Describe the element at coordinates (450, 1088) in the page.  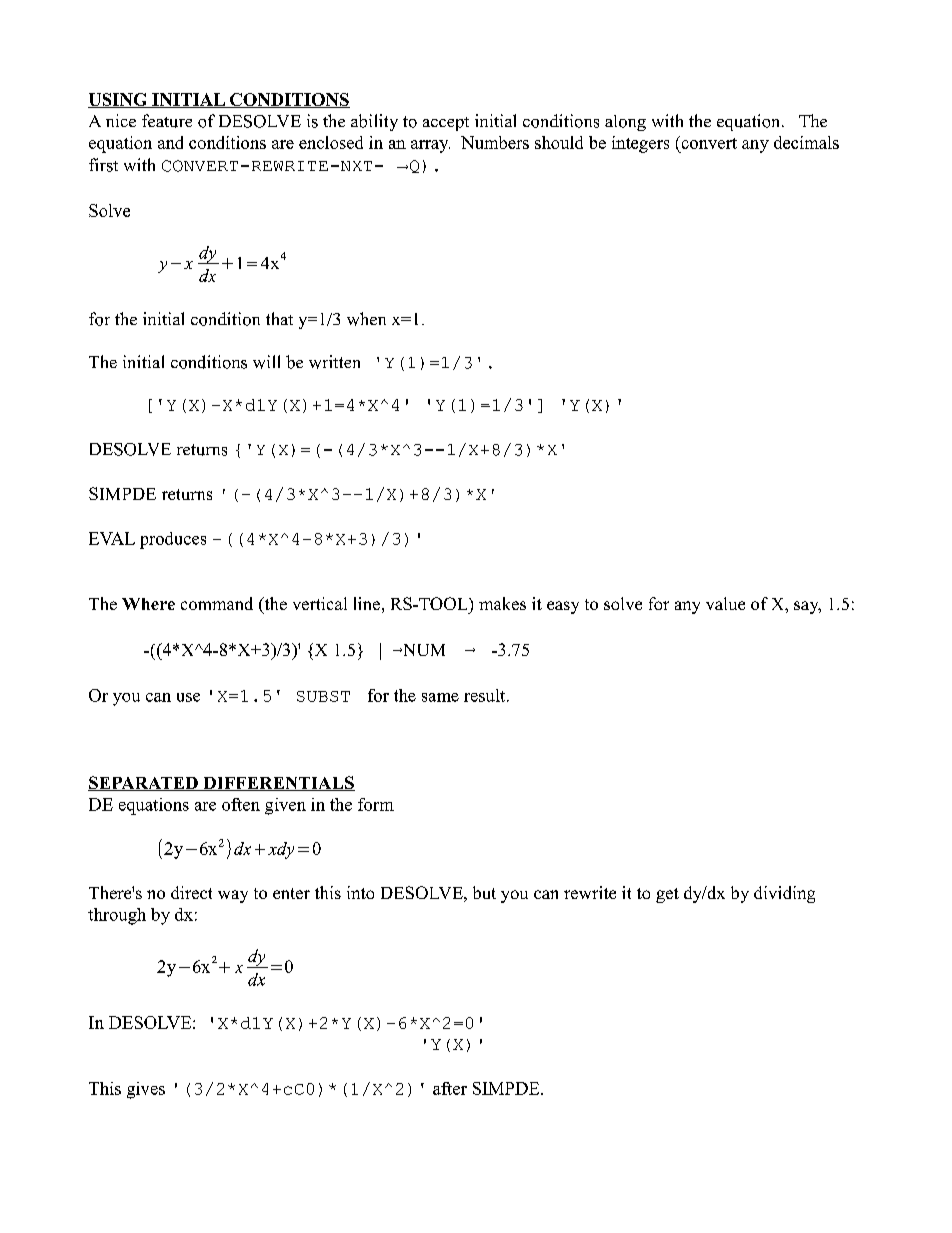
I see `after` at that location.
